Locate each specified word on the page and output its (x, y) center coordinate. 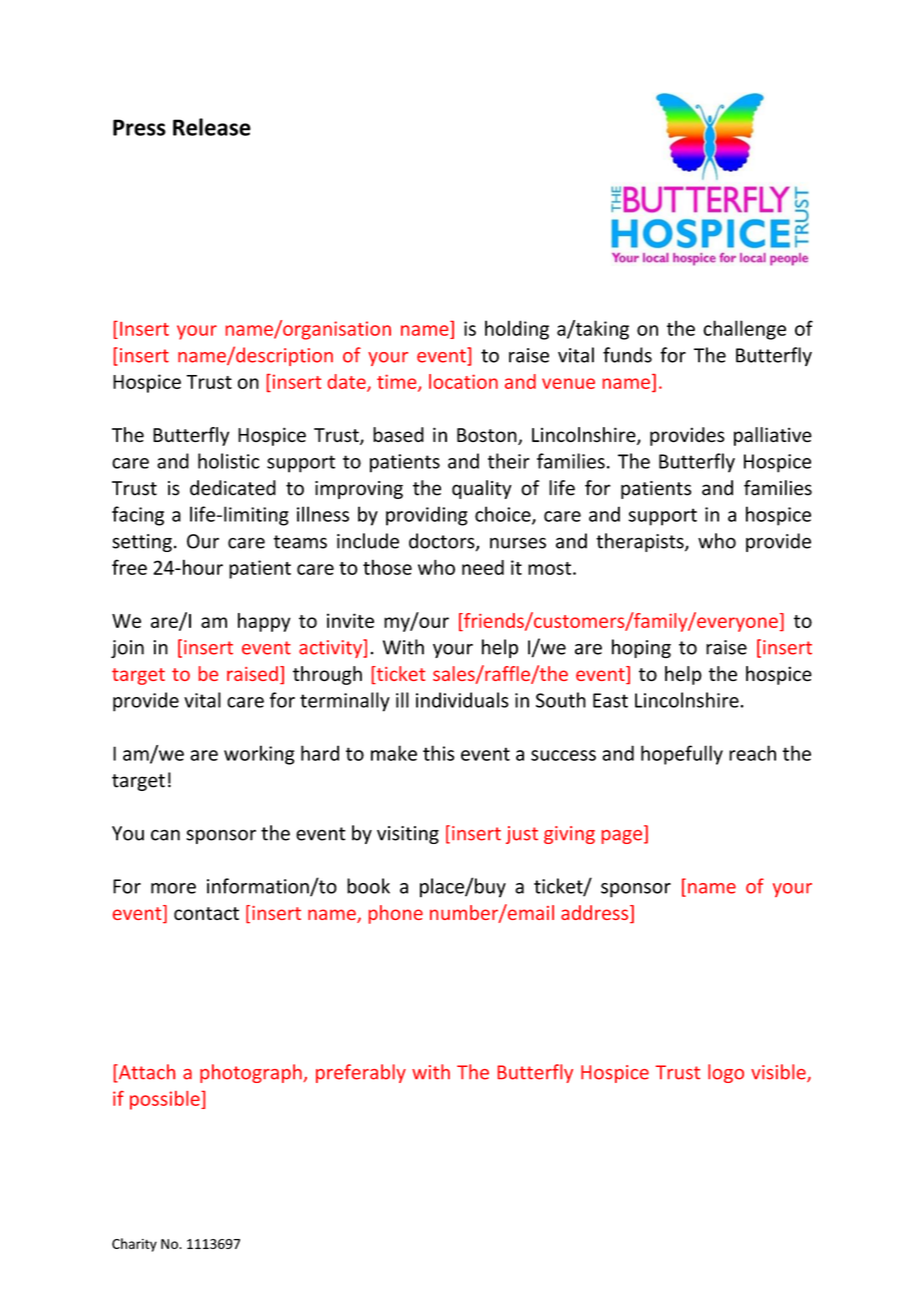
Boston (488, 436)
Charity (134, 1245)
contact (206, 913)
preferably (361, 1073)
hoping (641, 649)
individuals (462, 700)
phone (396, 914)
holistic (229, 461)
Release (212, 127)
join (127, 649)
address (596, 914)
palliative (773, 436)
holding (517, 330)
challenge (744, 330)
